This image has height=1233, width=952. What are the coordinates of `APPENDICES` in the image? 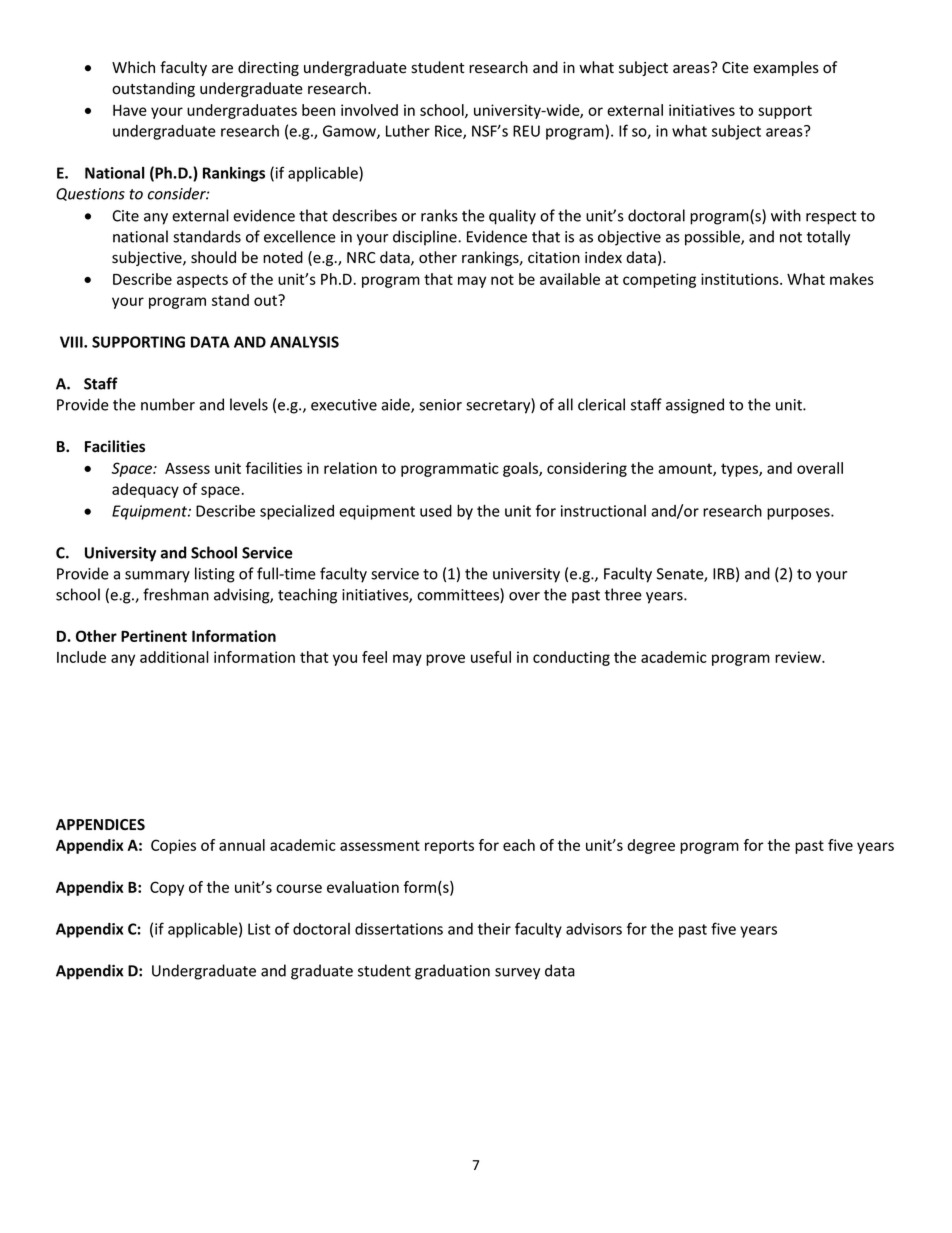 It's located at (100, 825).
